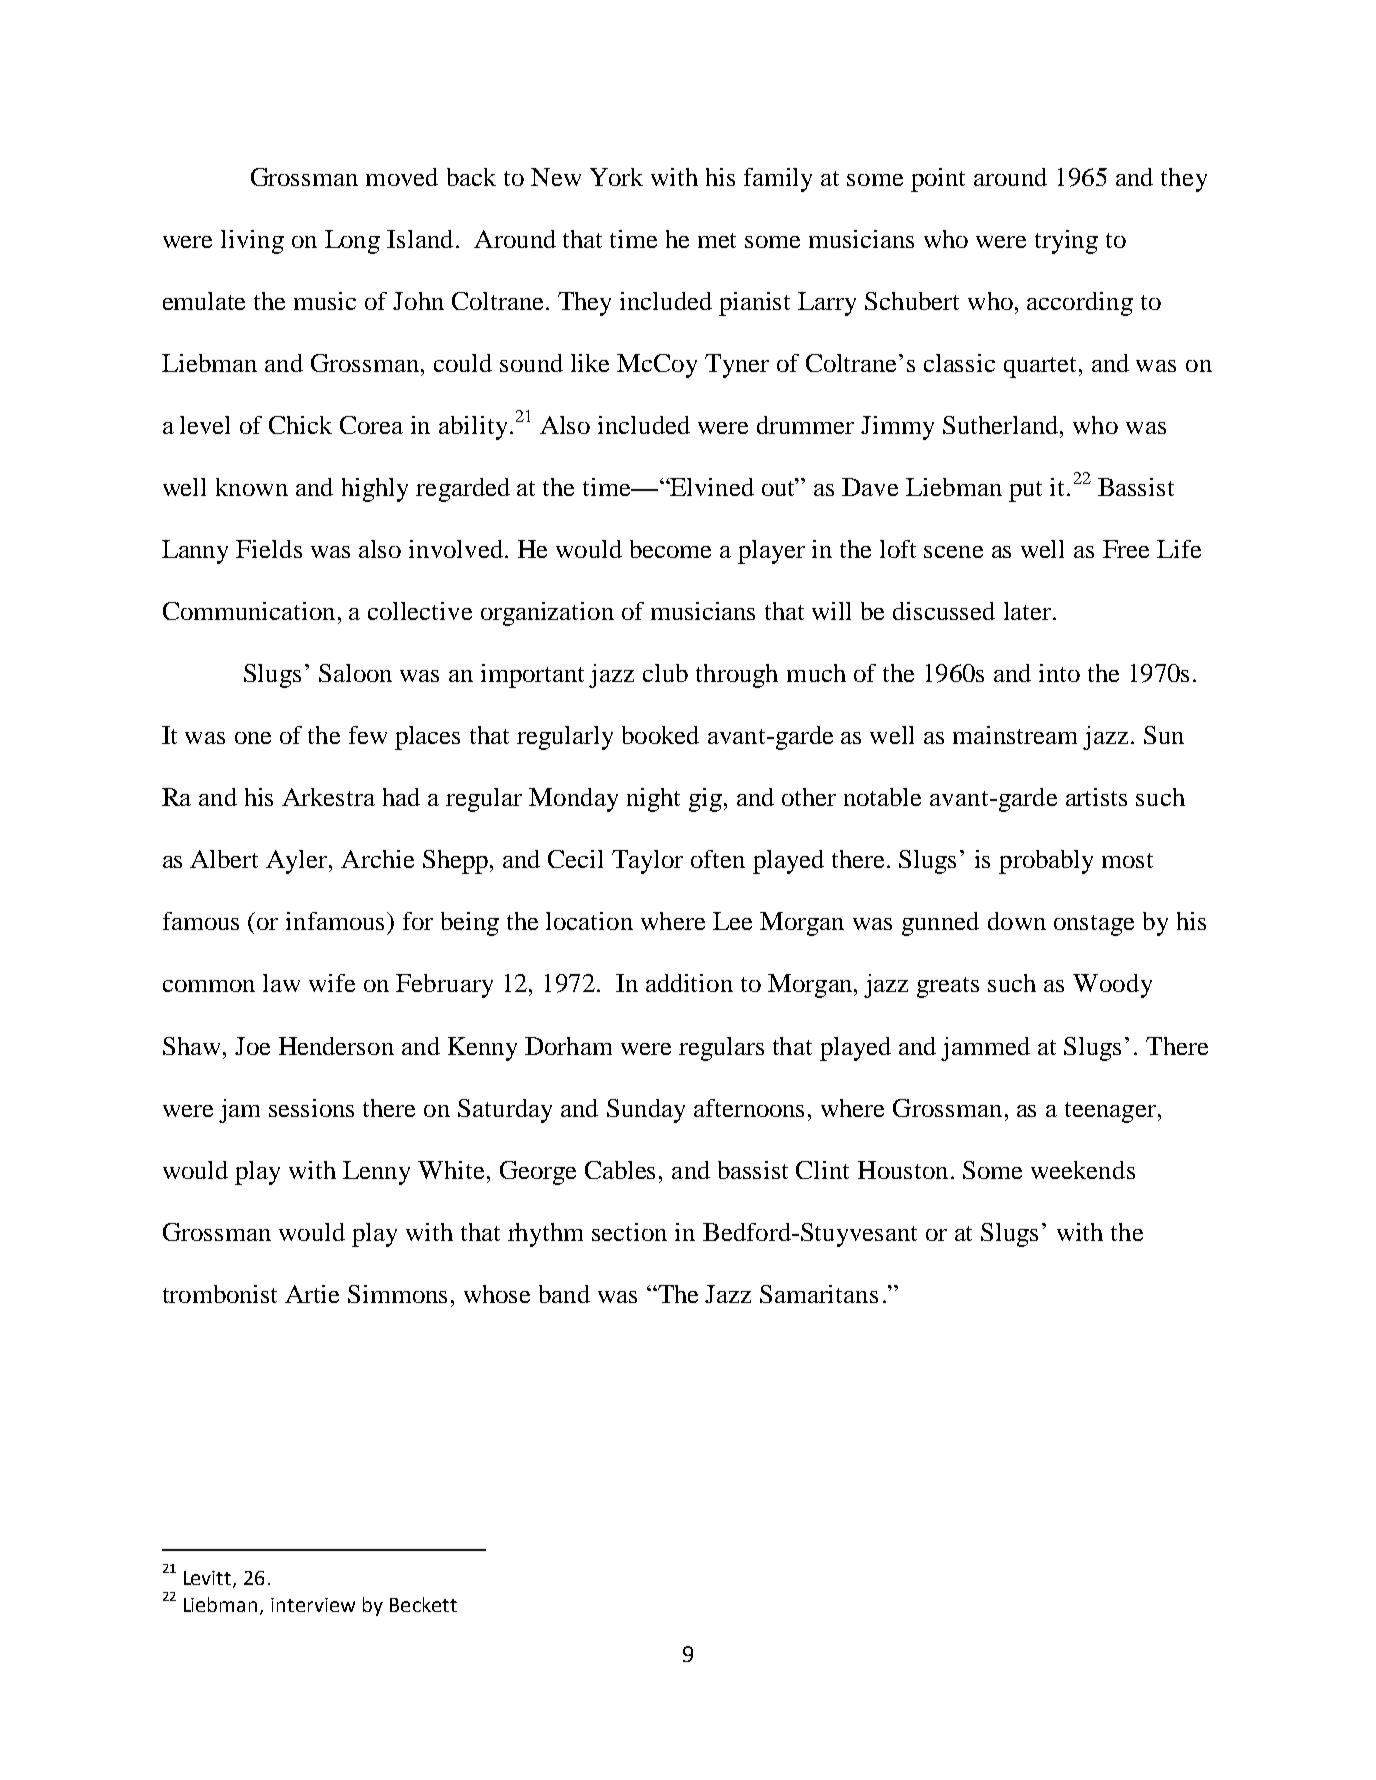 Image resolution: width=1376 pixels, height=1780 pixels. I want to click on Samaritans, so click(819, 1294).
